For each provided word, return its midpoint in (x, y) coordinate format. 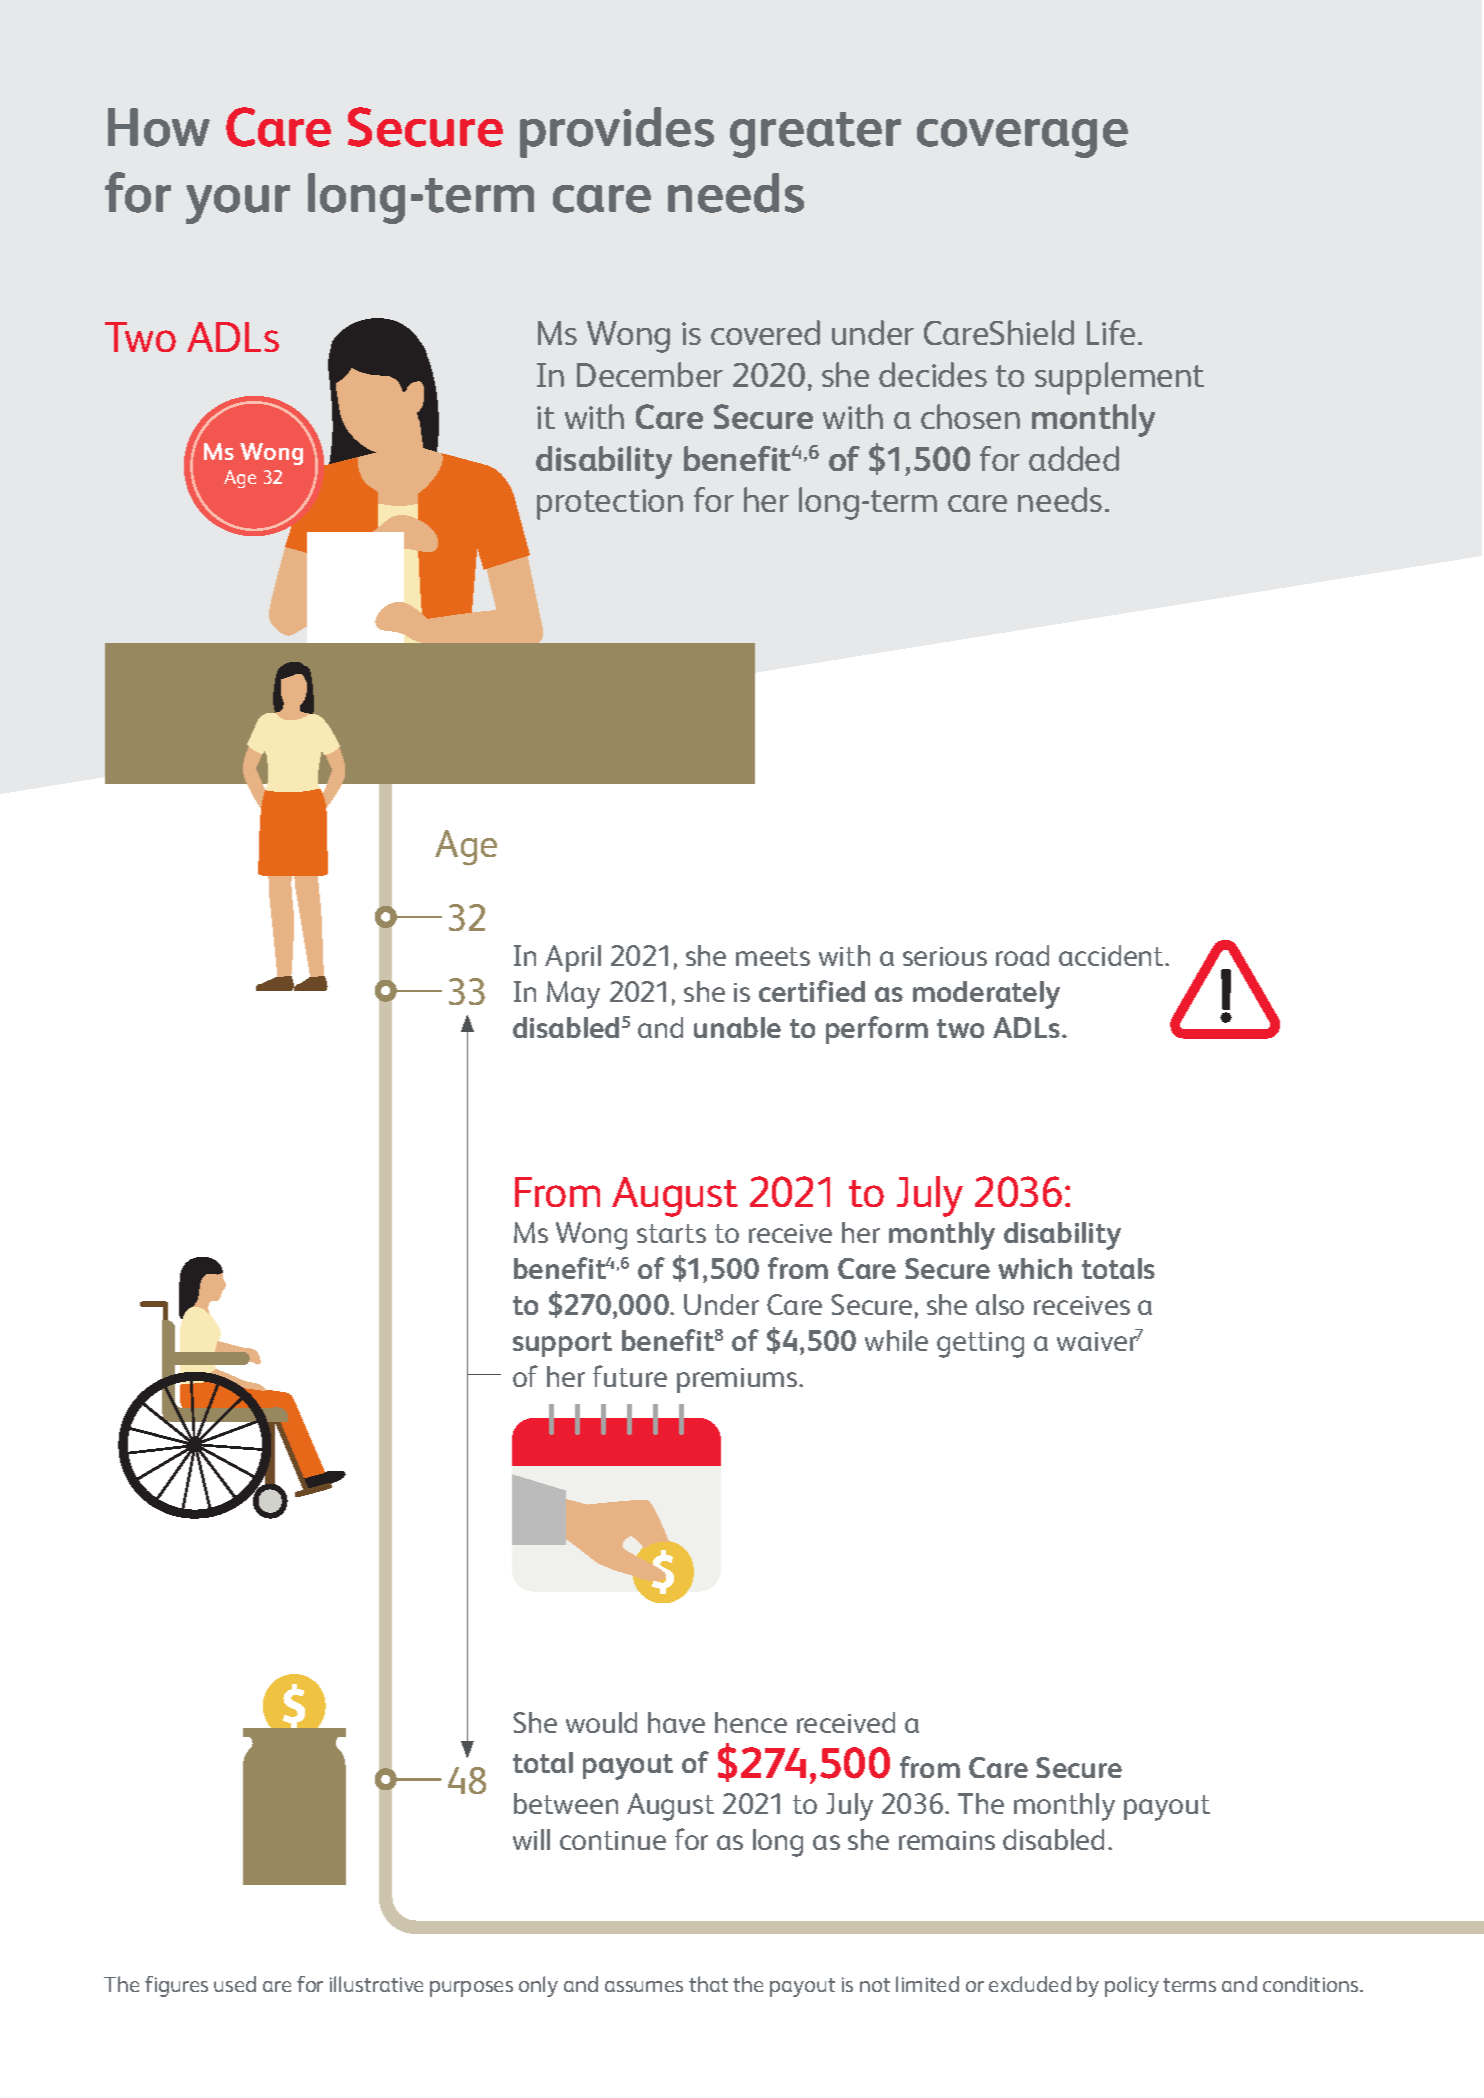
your (238, 204)
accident (1112, 955)
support (562, 1344)
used (235, 1984)
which (1035, 1268)
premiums (738, 1380)
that (708, 1984)
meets (773, 956)
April (573, 958)
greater (815, 135)
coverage (1022, 138)
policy (1132, 1986)
